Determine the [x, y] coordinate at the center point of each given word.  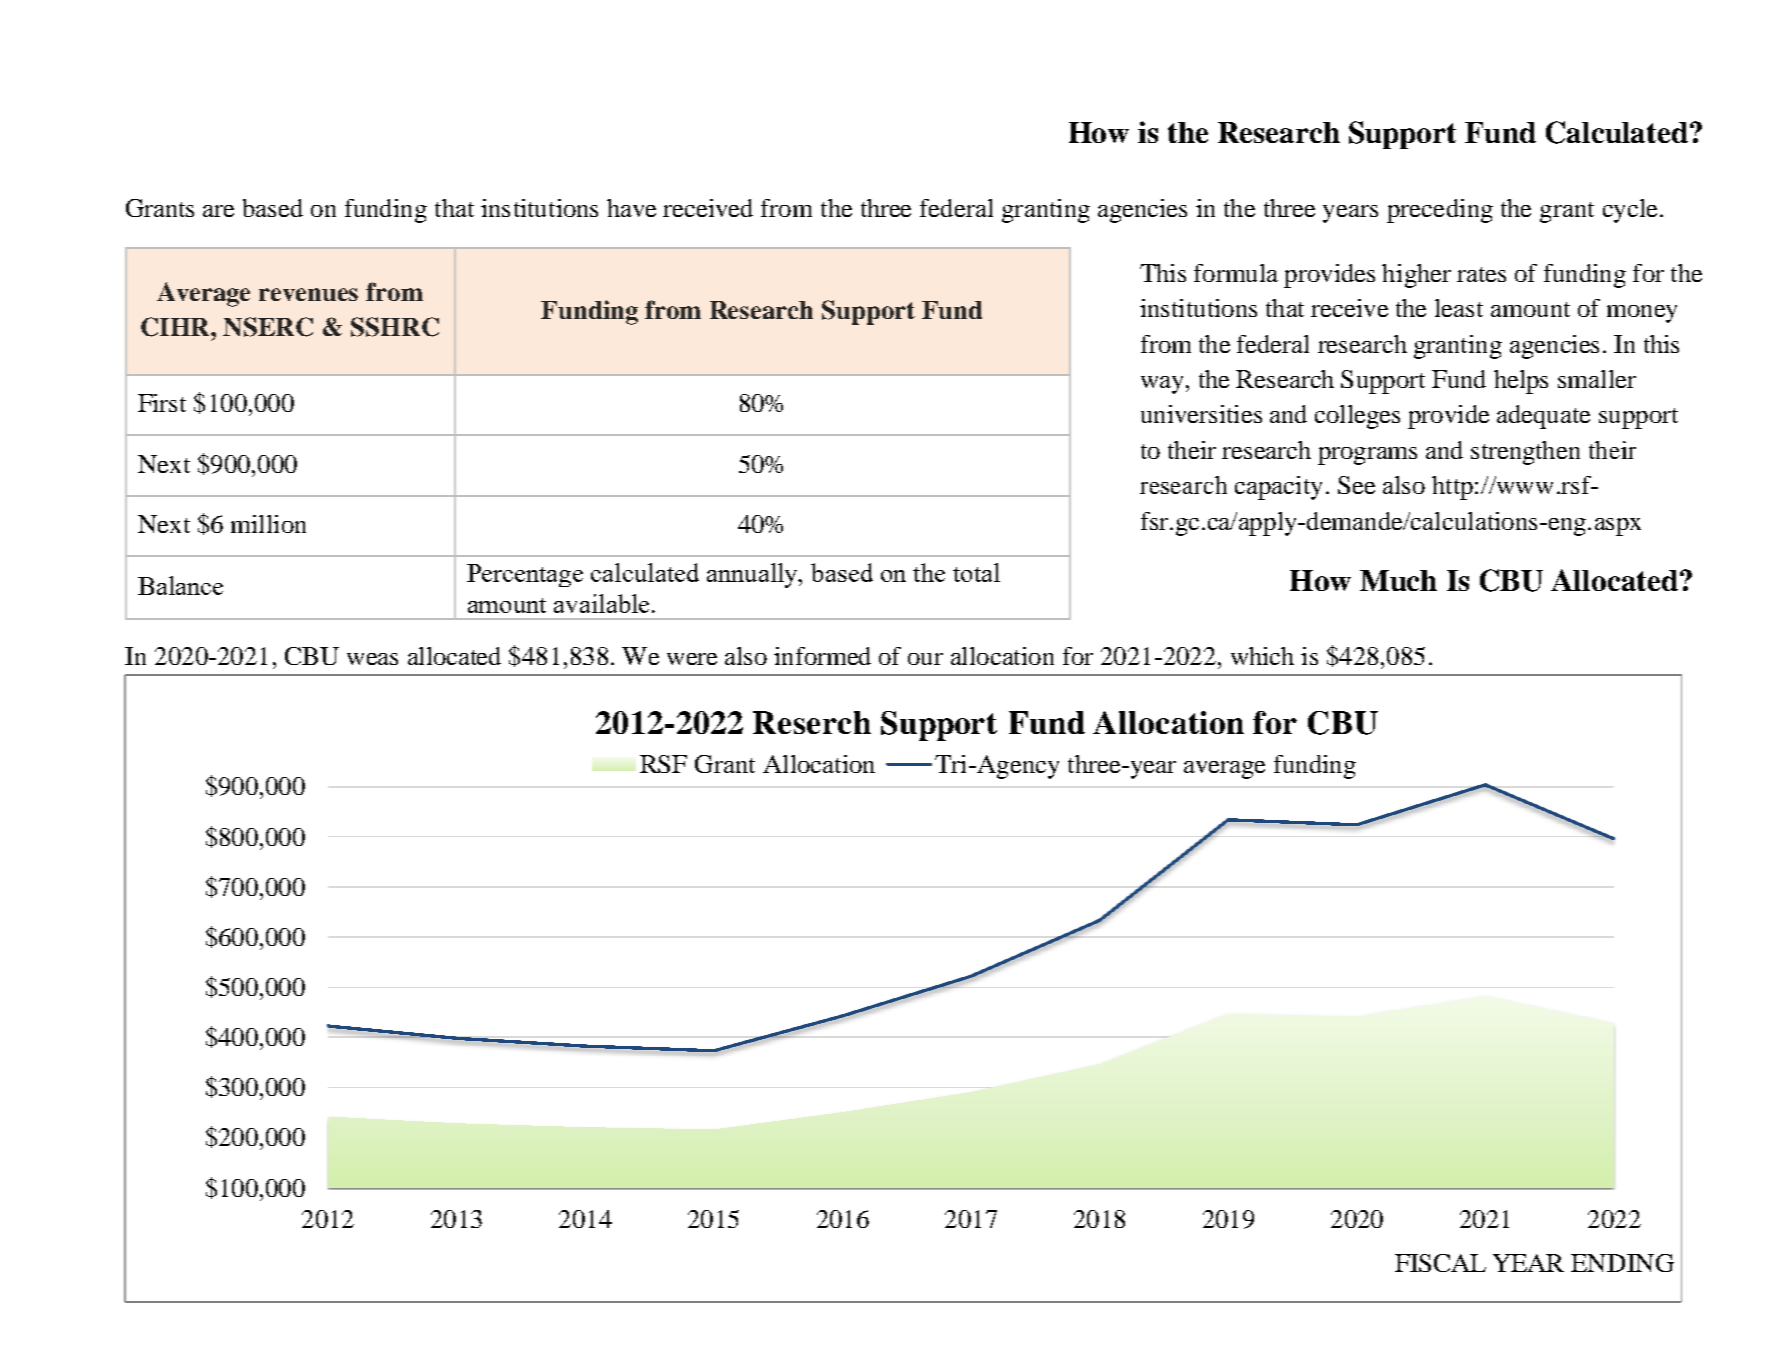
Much [1398, 580]
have [631, 208]
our [925, 659]
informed [822, 656]
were [692, 659]
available [601, 603]
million [268, 524]
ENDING [1622, 1263]
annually [754, 575]
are [218, 211]
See [1356, 485]
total [976, 572]
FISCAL [1440, 1263]
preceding [1440, 211]
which [1262, 656]
